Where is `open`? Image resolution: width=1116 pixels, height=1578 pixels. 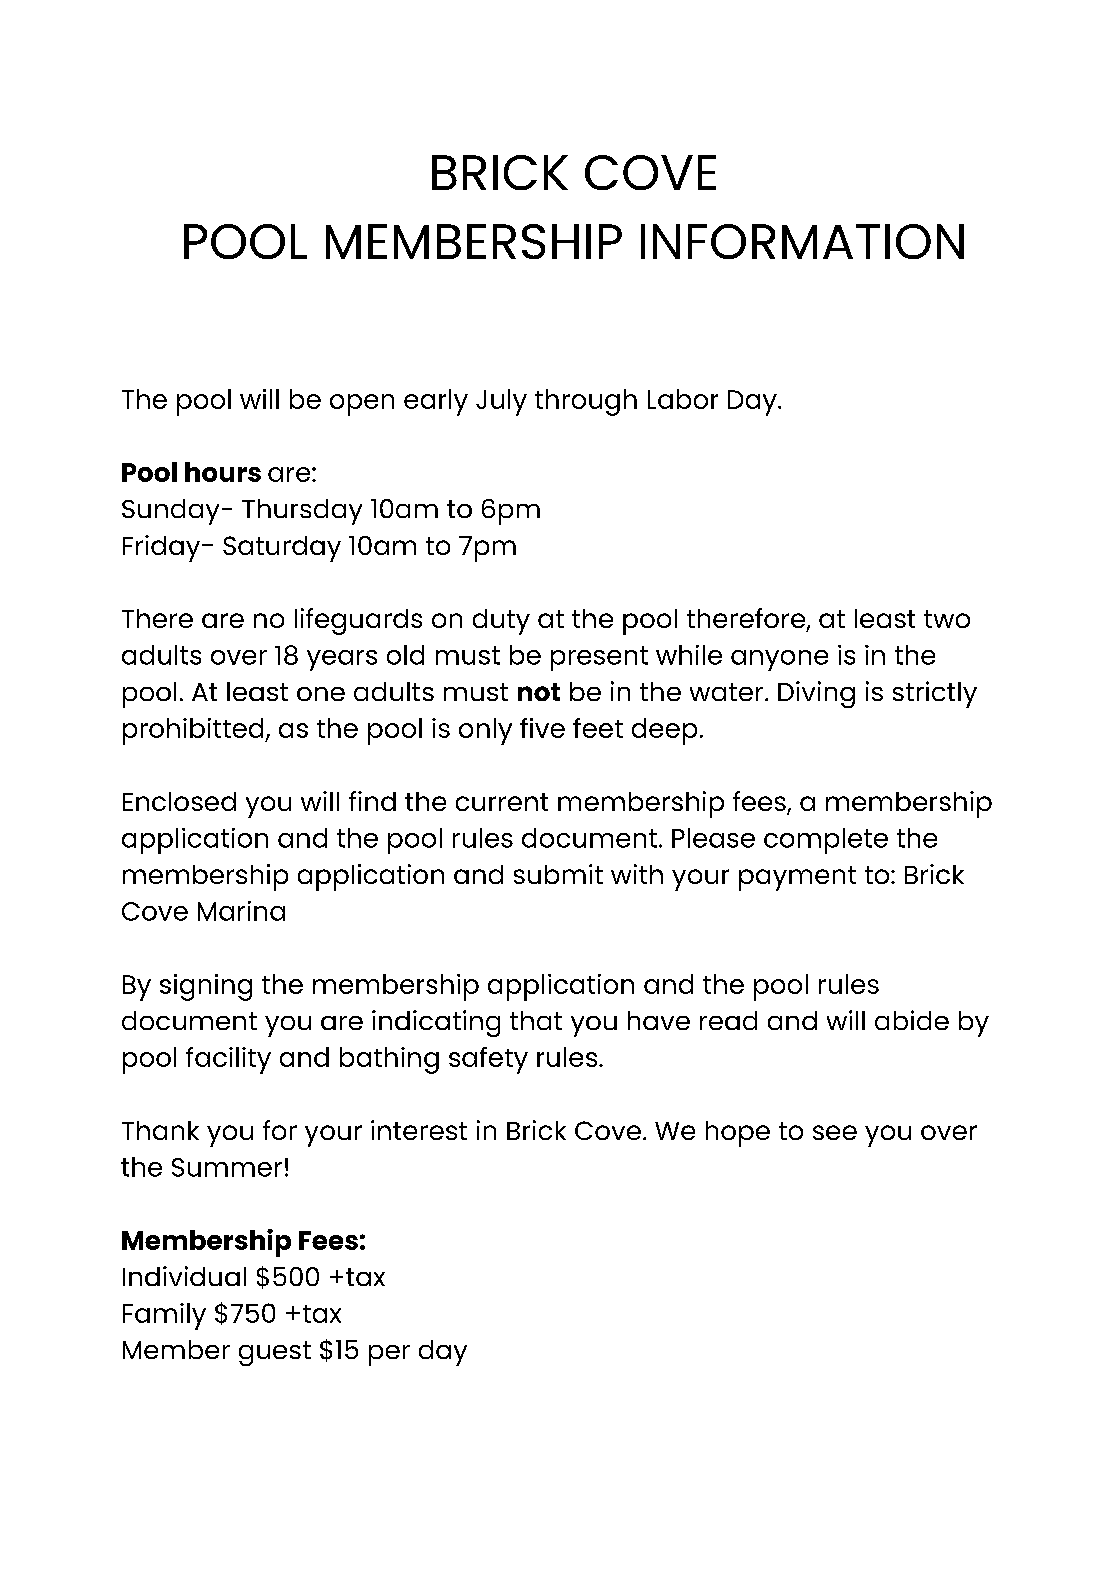
open is located at coordinates (362, 405).
